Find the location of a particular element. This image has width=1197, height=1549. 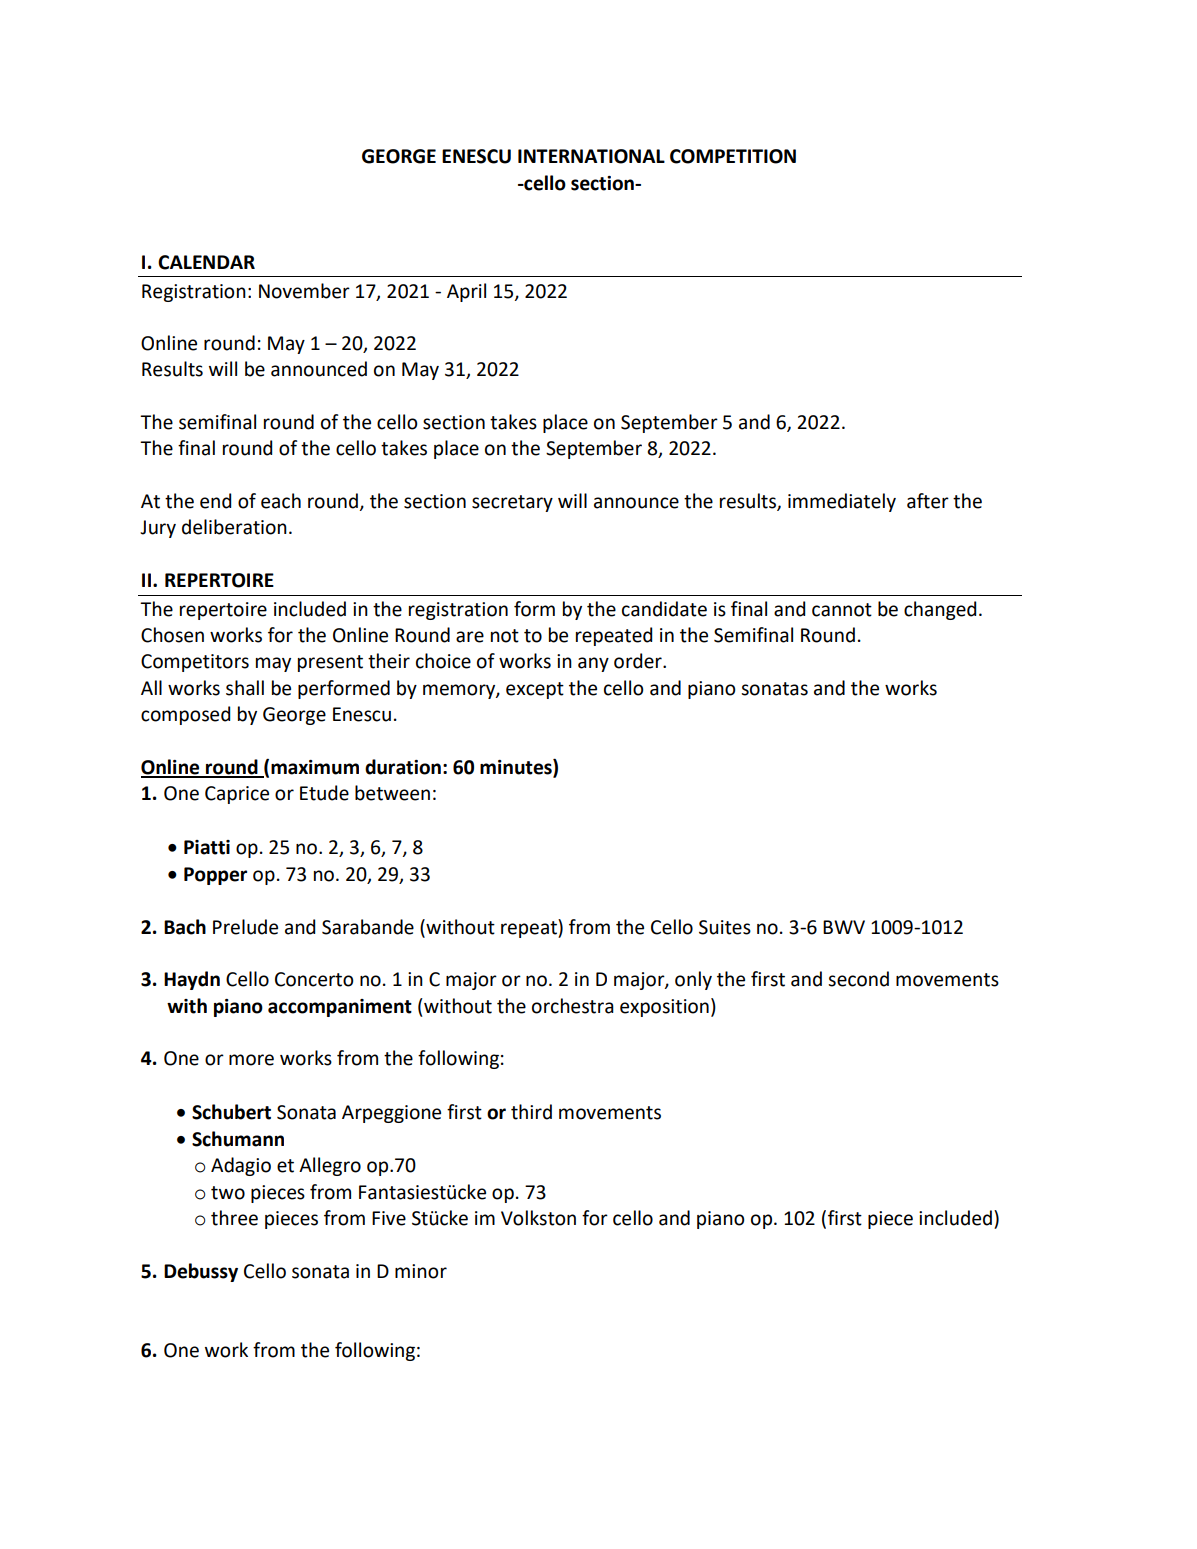

minor is located at coordinates (421, 1271).
